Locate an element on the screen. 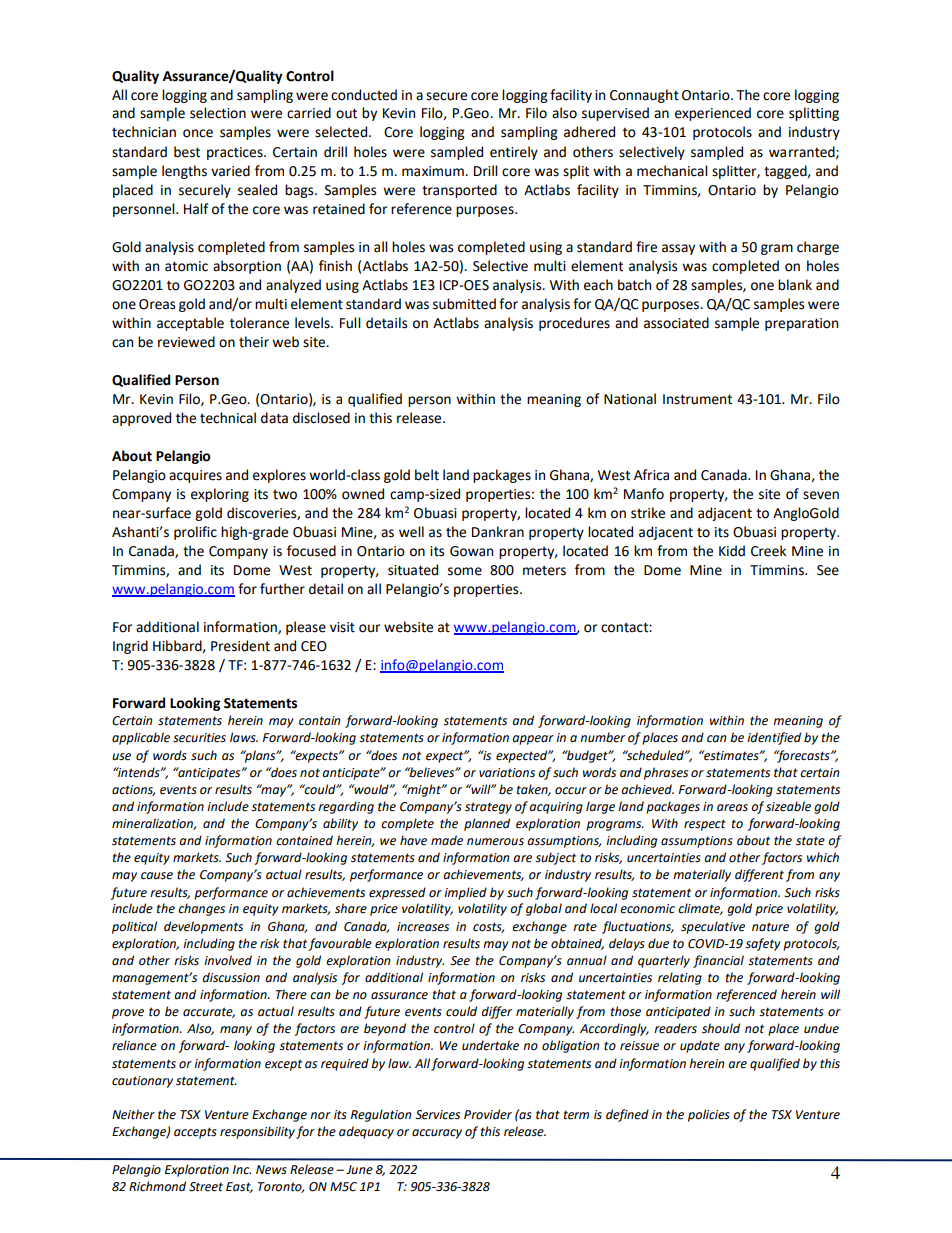 The image size is (952, 1233). Kidd is located at coordinates (732, 551).
